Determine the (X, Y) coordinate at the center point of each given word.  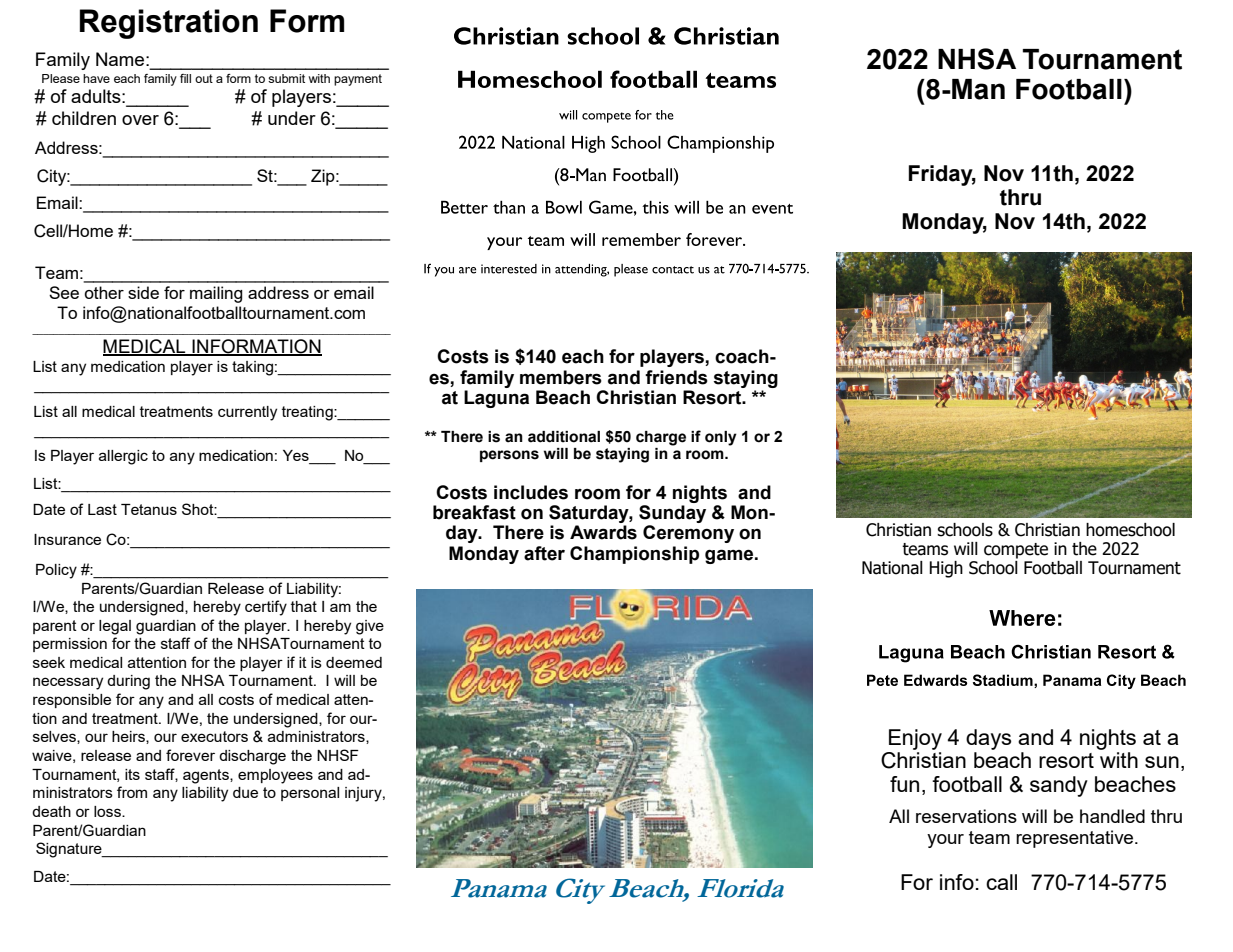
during (128, 682)
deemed (354, 662)
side (143, 292)
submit (286, 78)
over (140, 120)
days (988, 739)
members (561, 377)
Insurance (67, 539)
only (721, 438)
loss (108, 811)
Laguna (496, 399)
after (544, 553)
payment (358, 80)
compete (1016, 551)
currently (247, 413)
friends (676, 377)
